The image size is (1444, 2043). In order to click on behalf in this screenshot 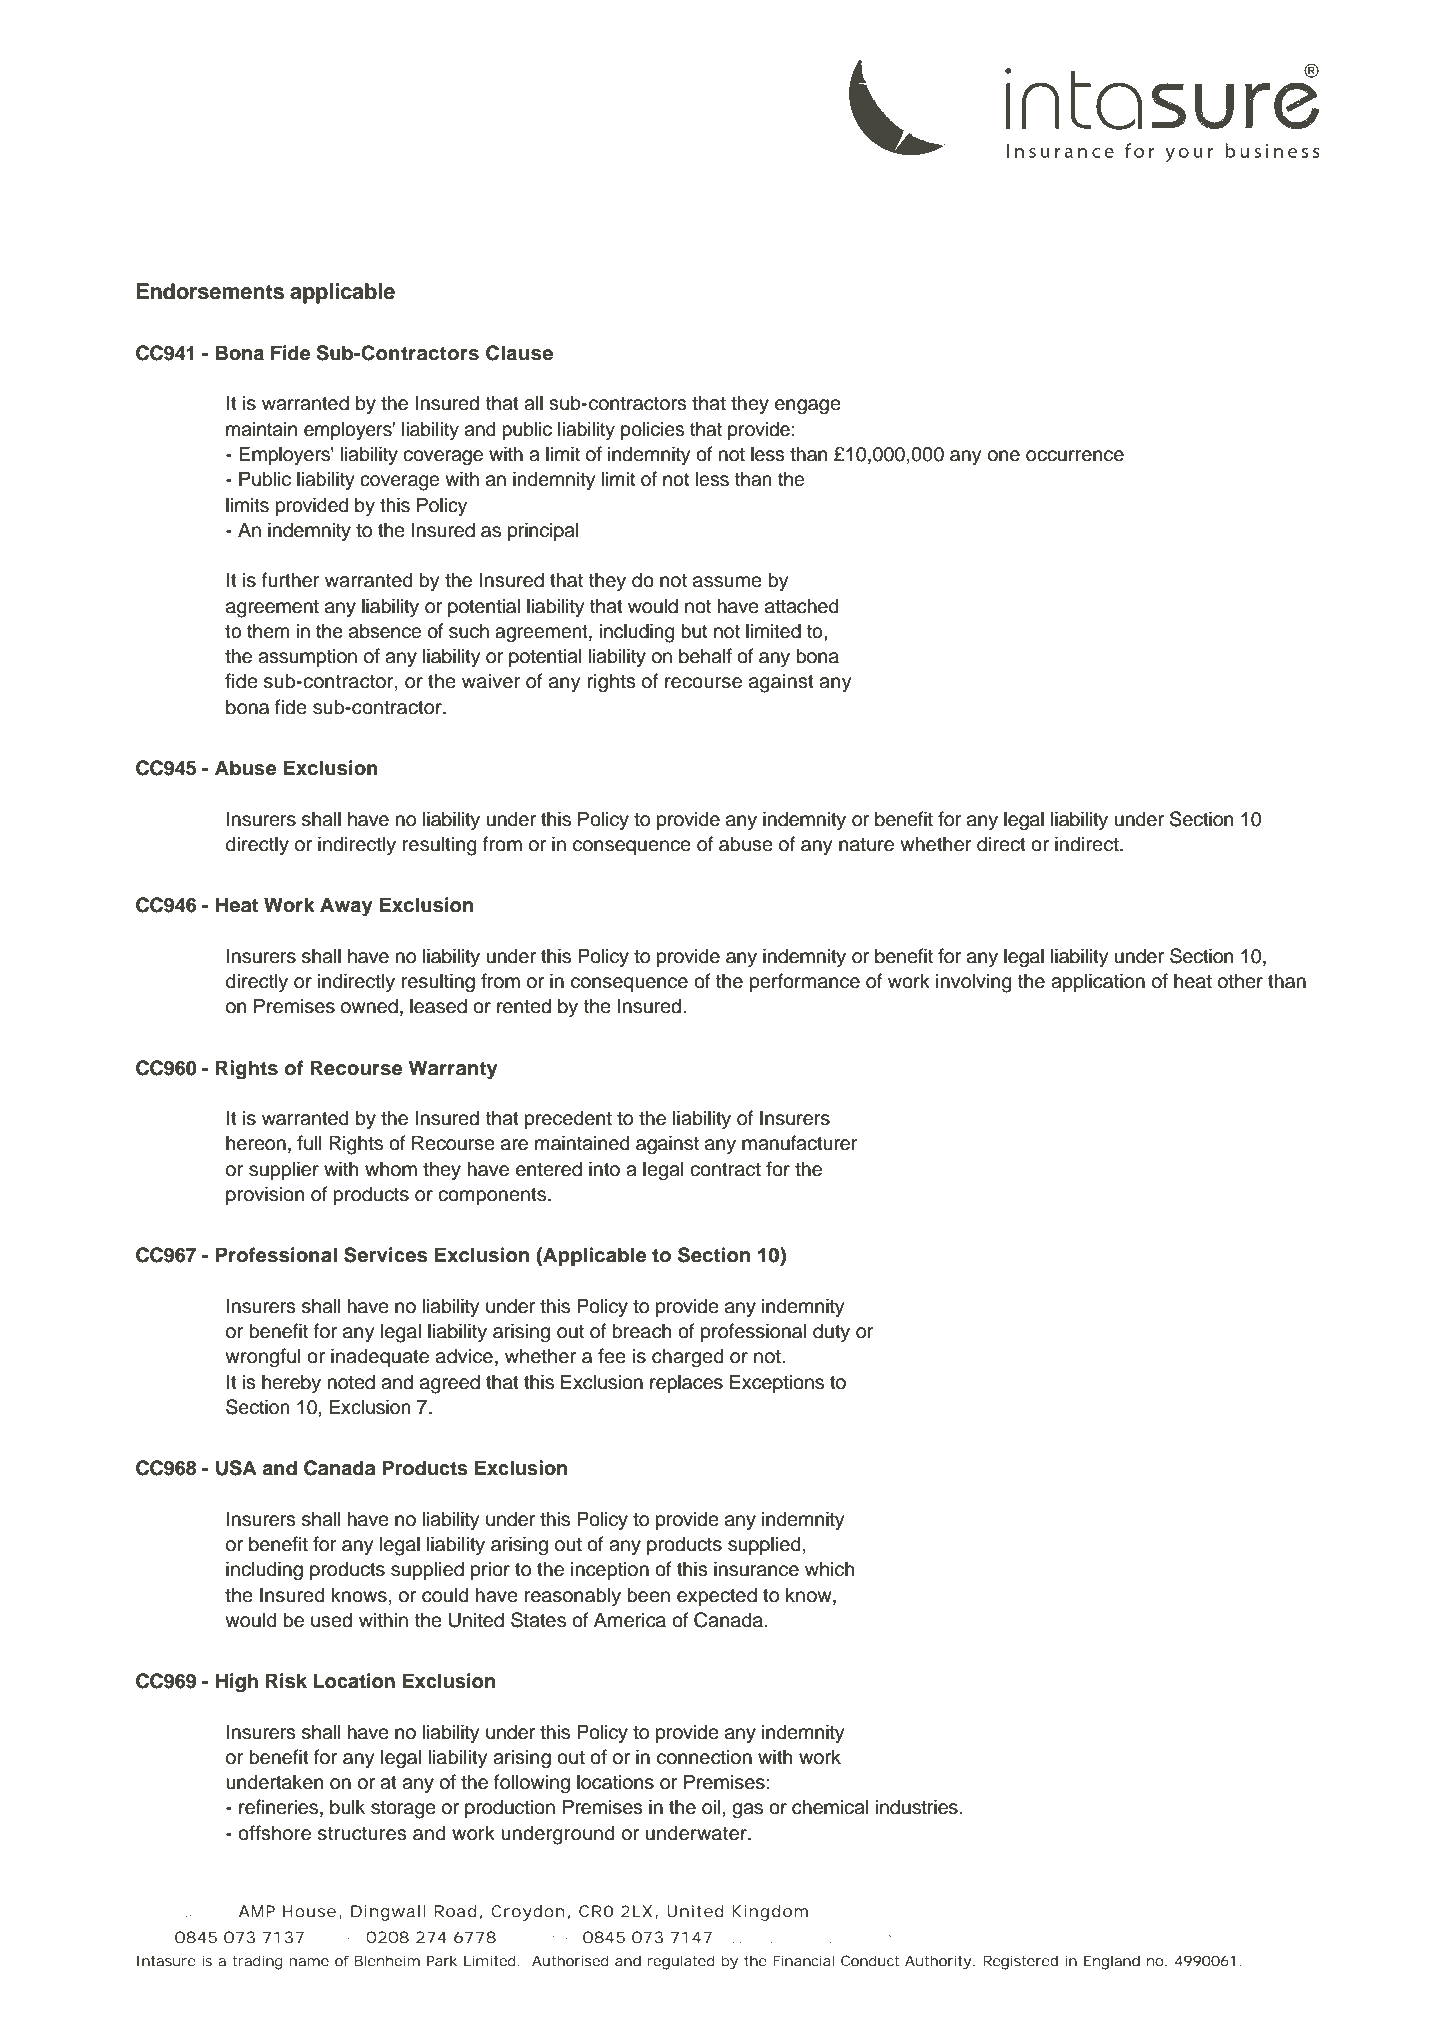, I will do `click(705, 656)`.
